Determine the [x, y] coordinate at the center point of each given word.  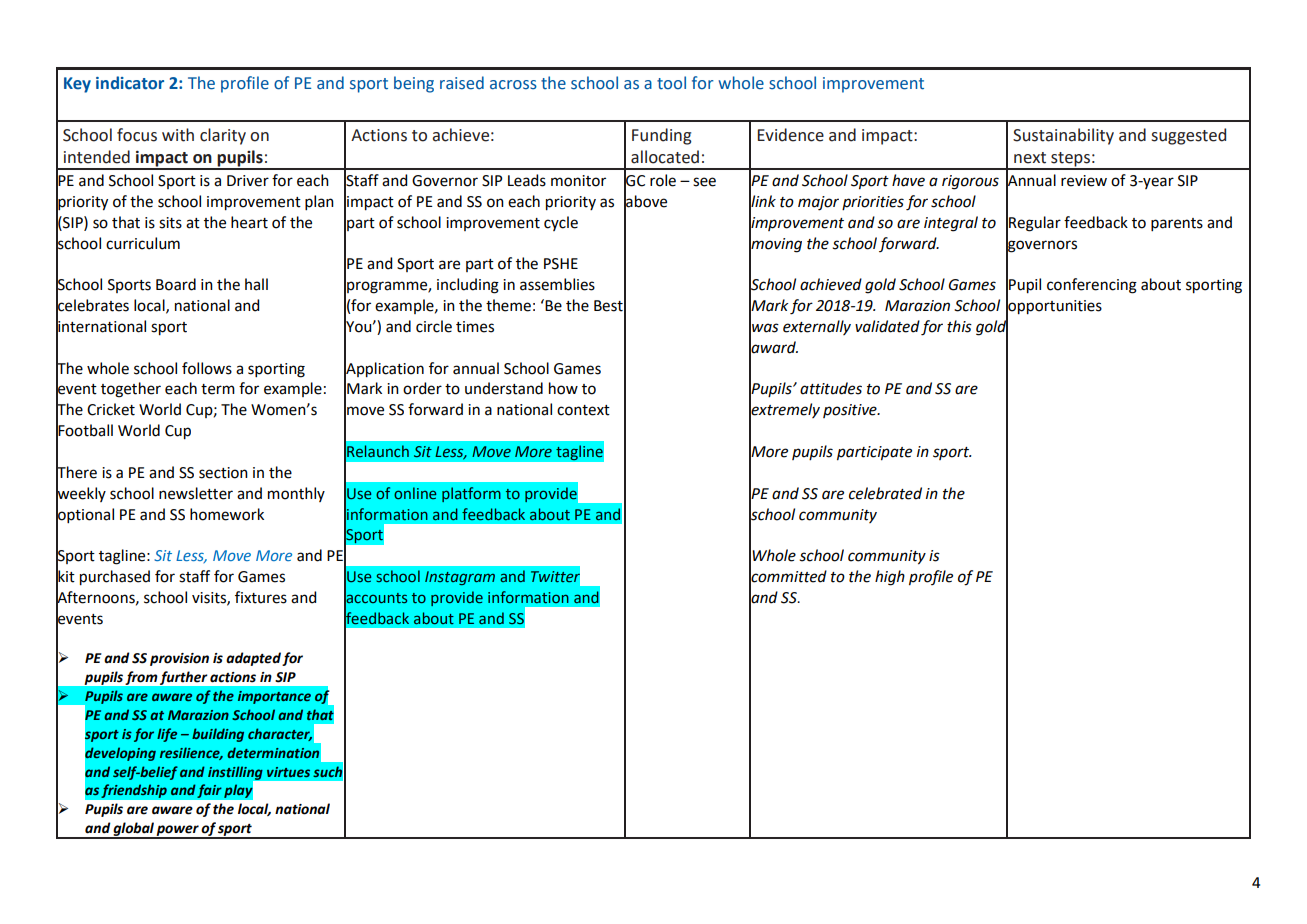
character [280, 734]
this [959, 326]
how [563, 388]
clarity [223, 136]
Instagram [460, 578]
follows [207, 368]
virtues [288, 772]
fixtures [261, 597]
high [890, 578]
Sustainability [1063, 136]
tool [671, 83]
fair [209, 791]
